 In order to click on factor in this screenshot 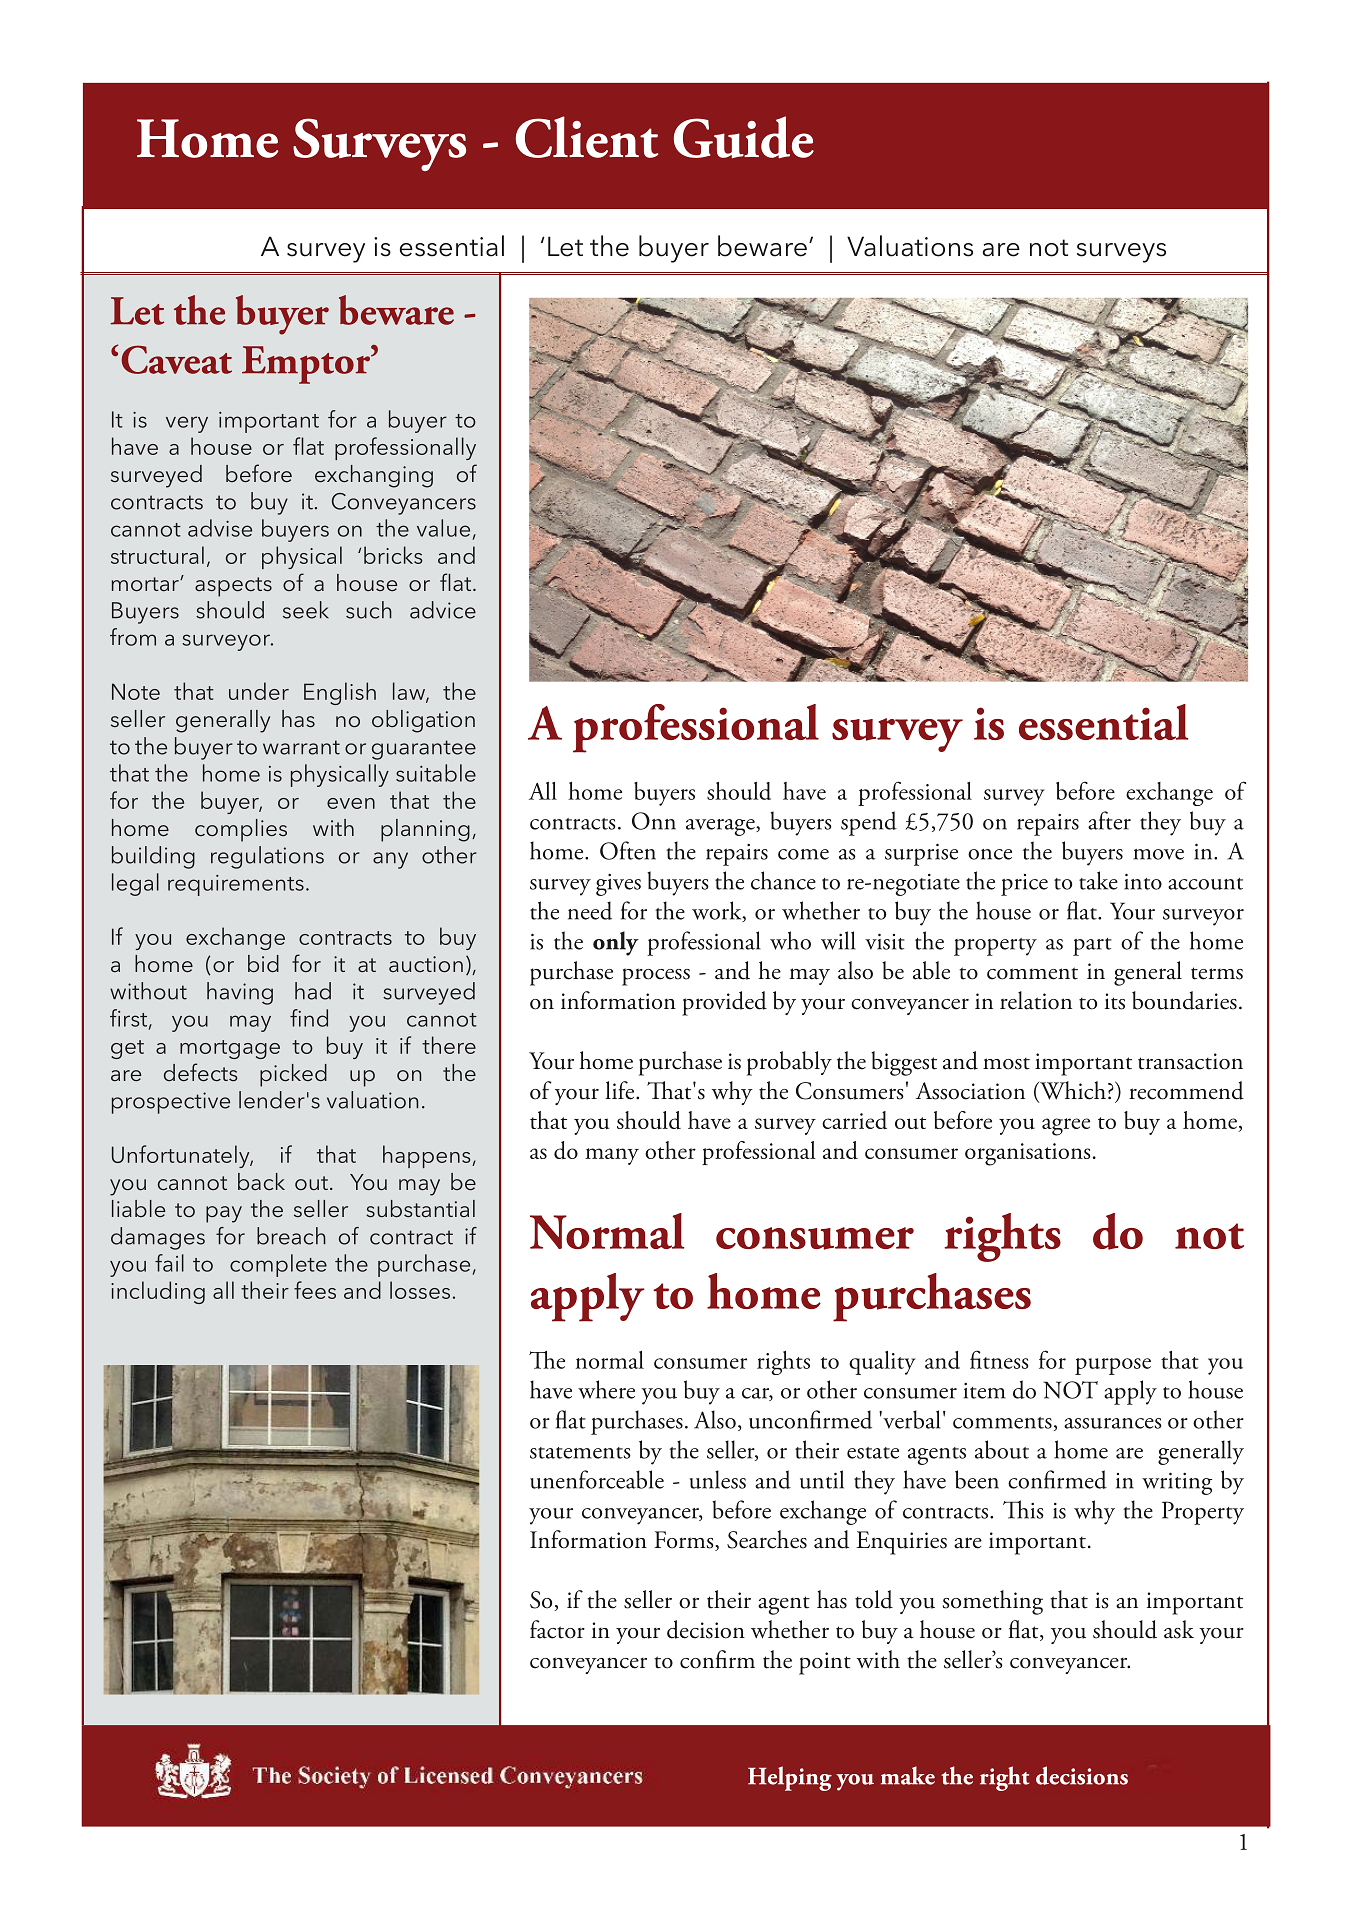, I will do `click(557, 1629)`.
